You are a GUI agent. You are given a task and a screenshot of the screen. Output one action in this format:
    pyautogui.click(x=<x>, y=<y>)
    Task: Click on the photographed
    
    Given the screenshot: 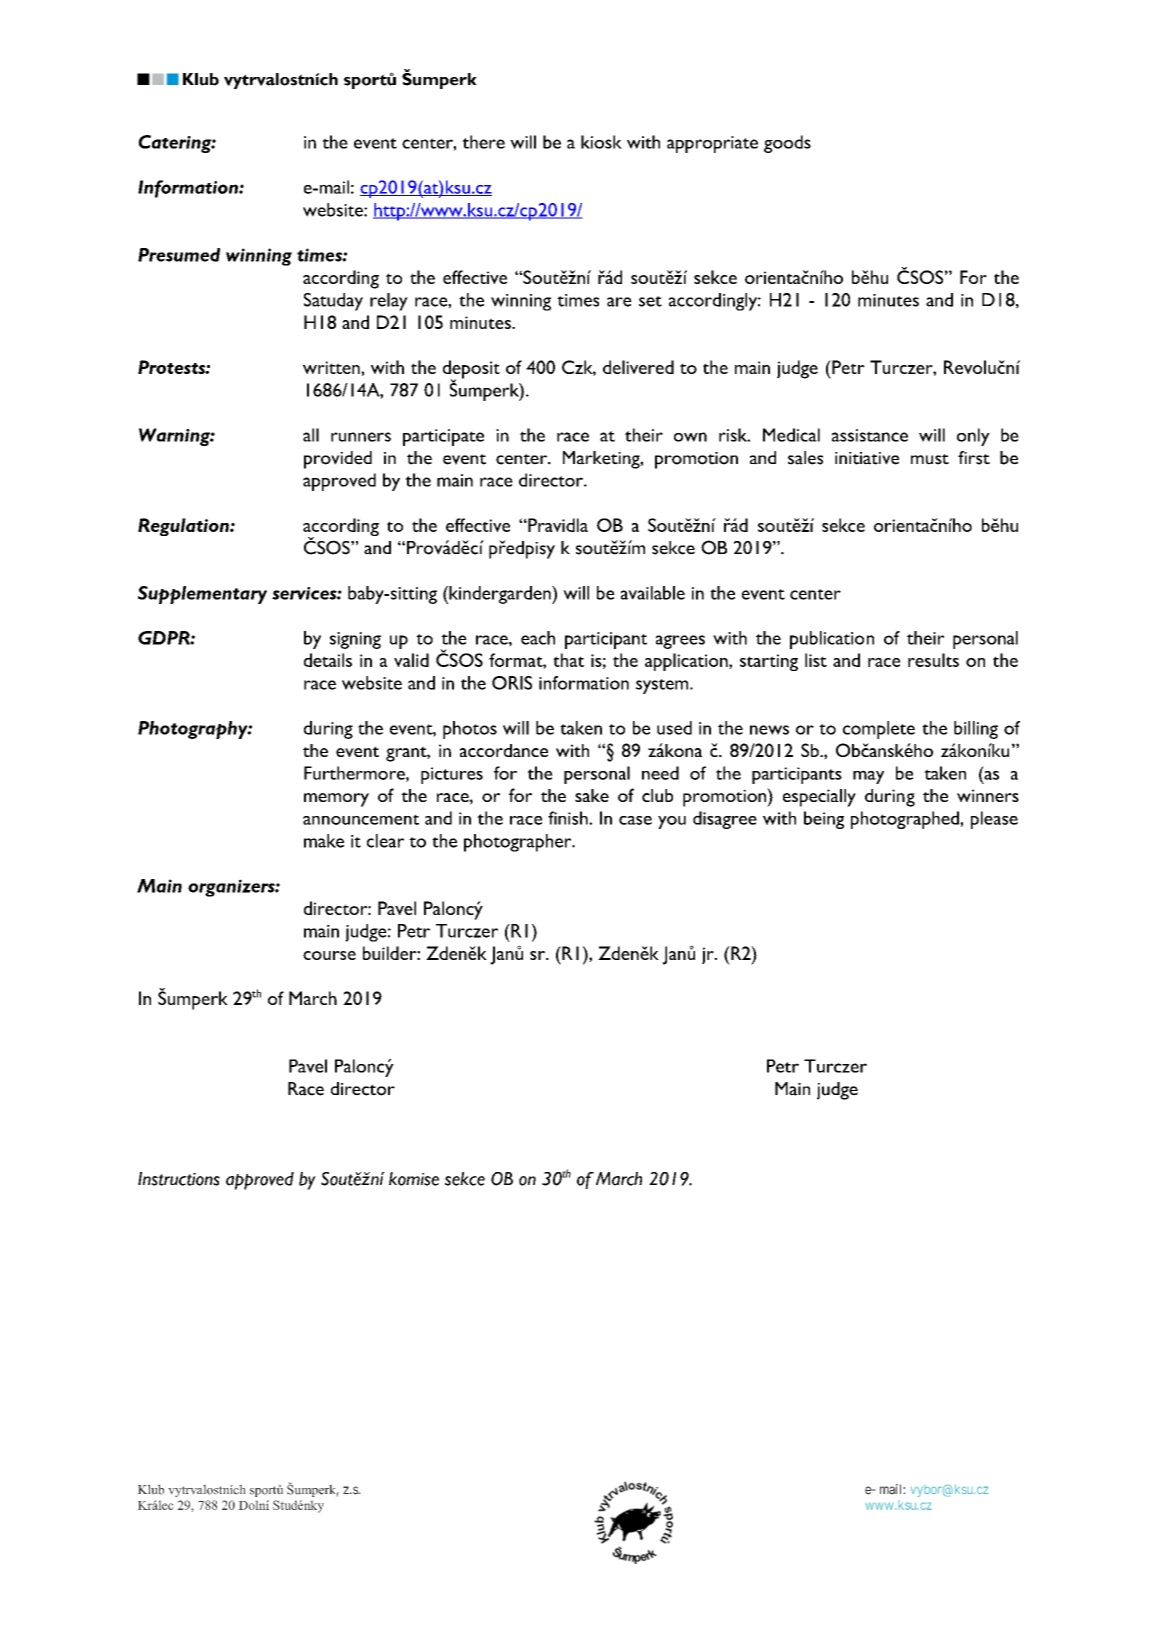 What is the action you would take?
    pyautogui.click(x=906, y=820)
